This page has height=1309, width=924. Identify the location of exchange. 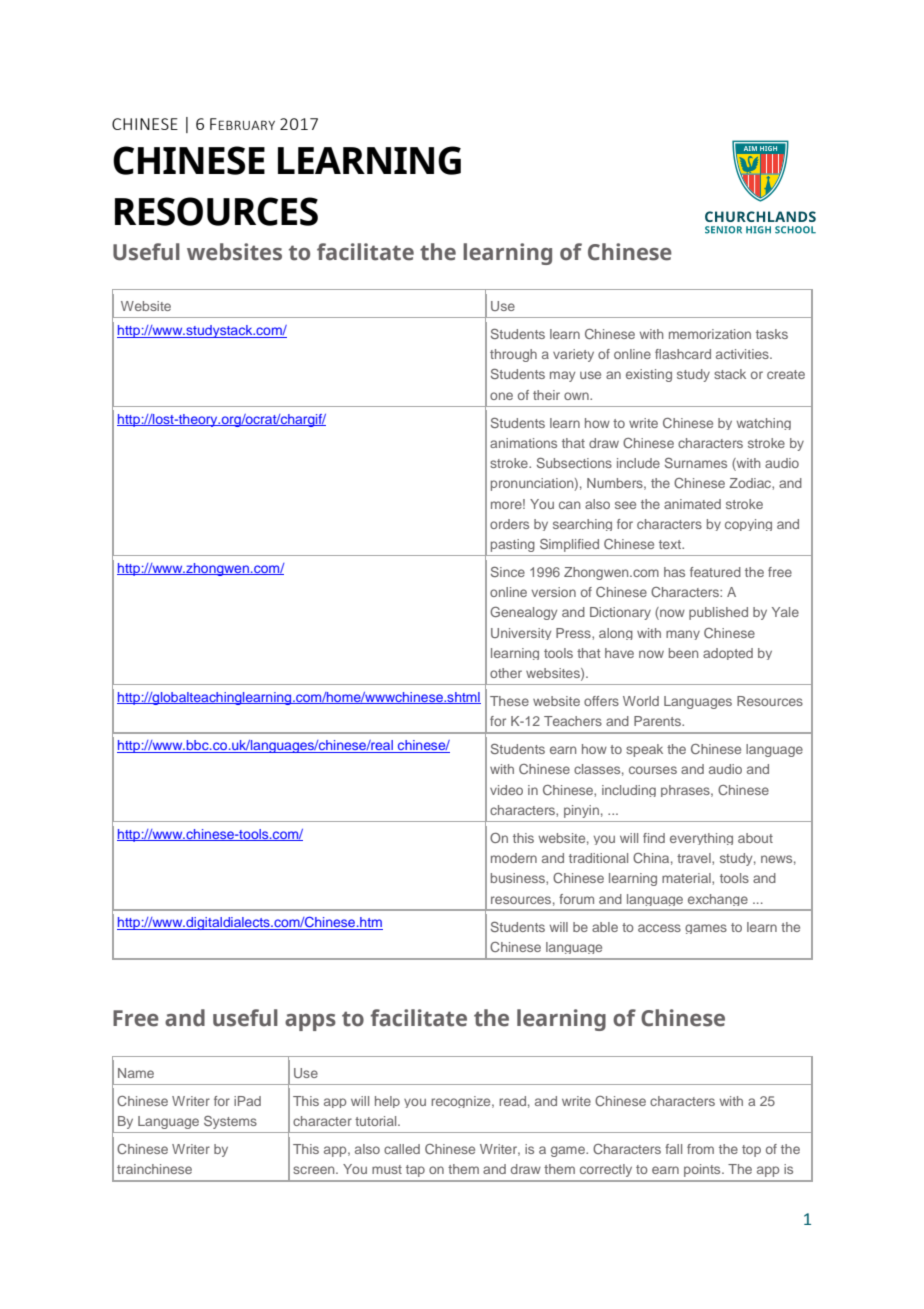
(717, 900).
